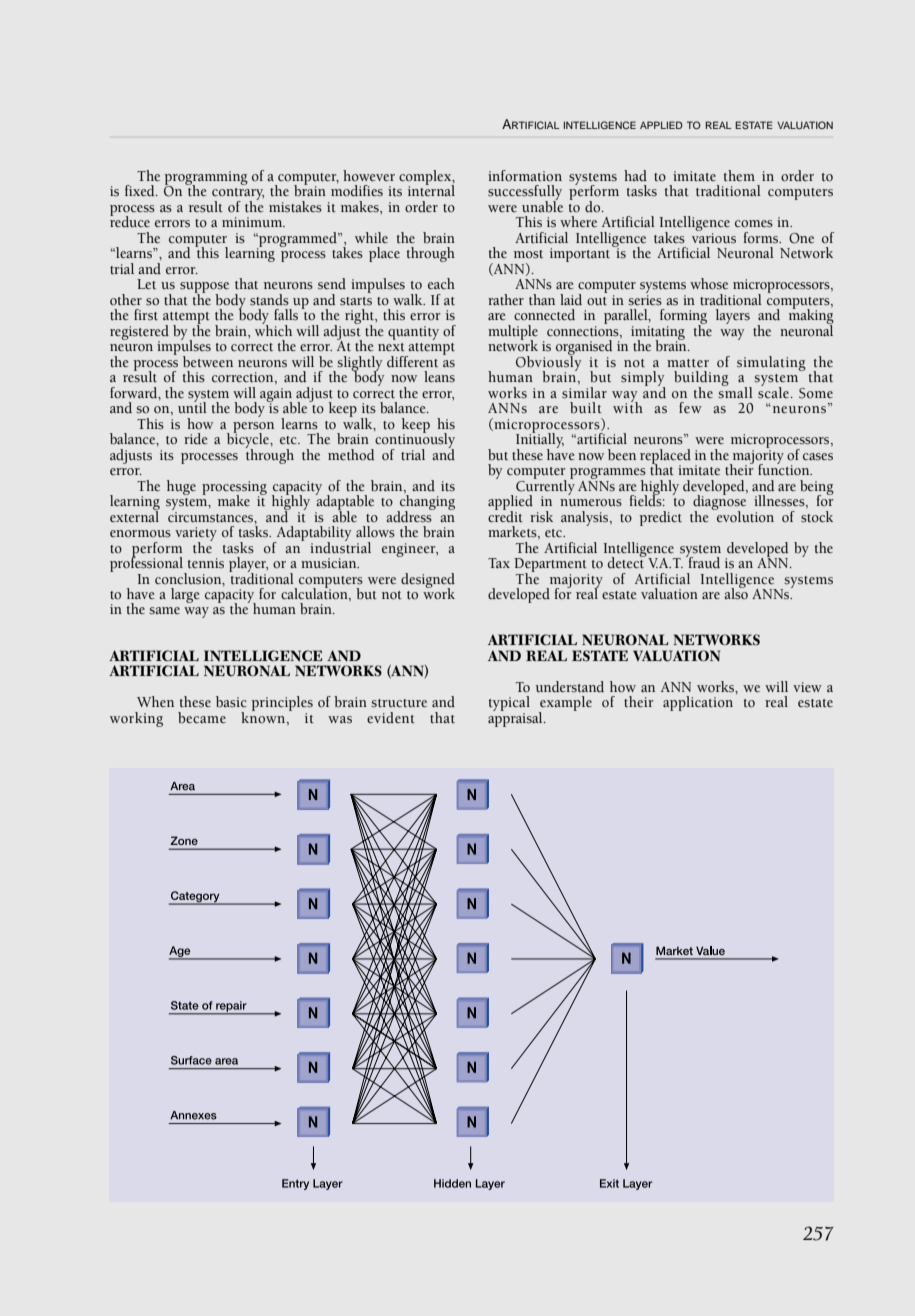 The image size is (915, 1316). Describe the element at coordinates (744, 515) in the screenshot. I see `evolution` at that location.
